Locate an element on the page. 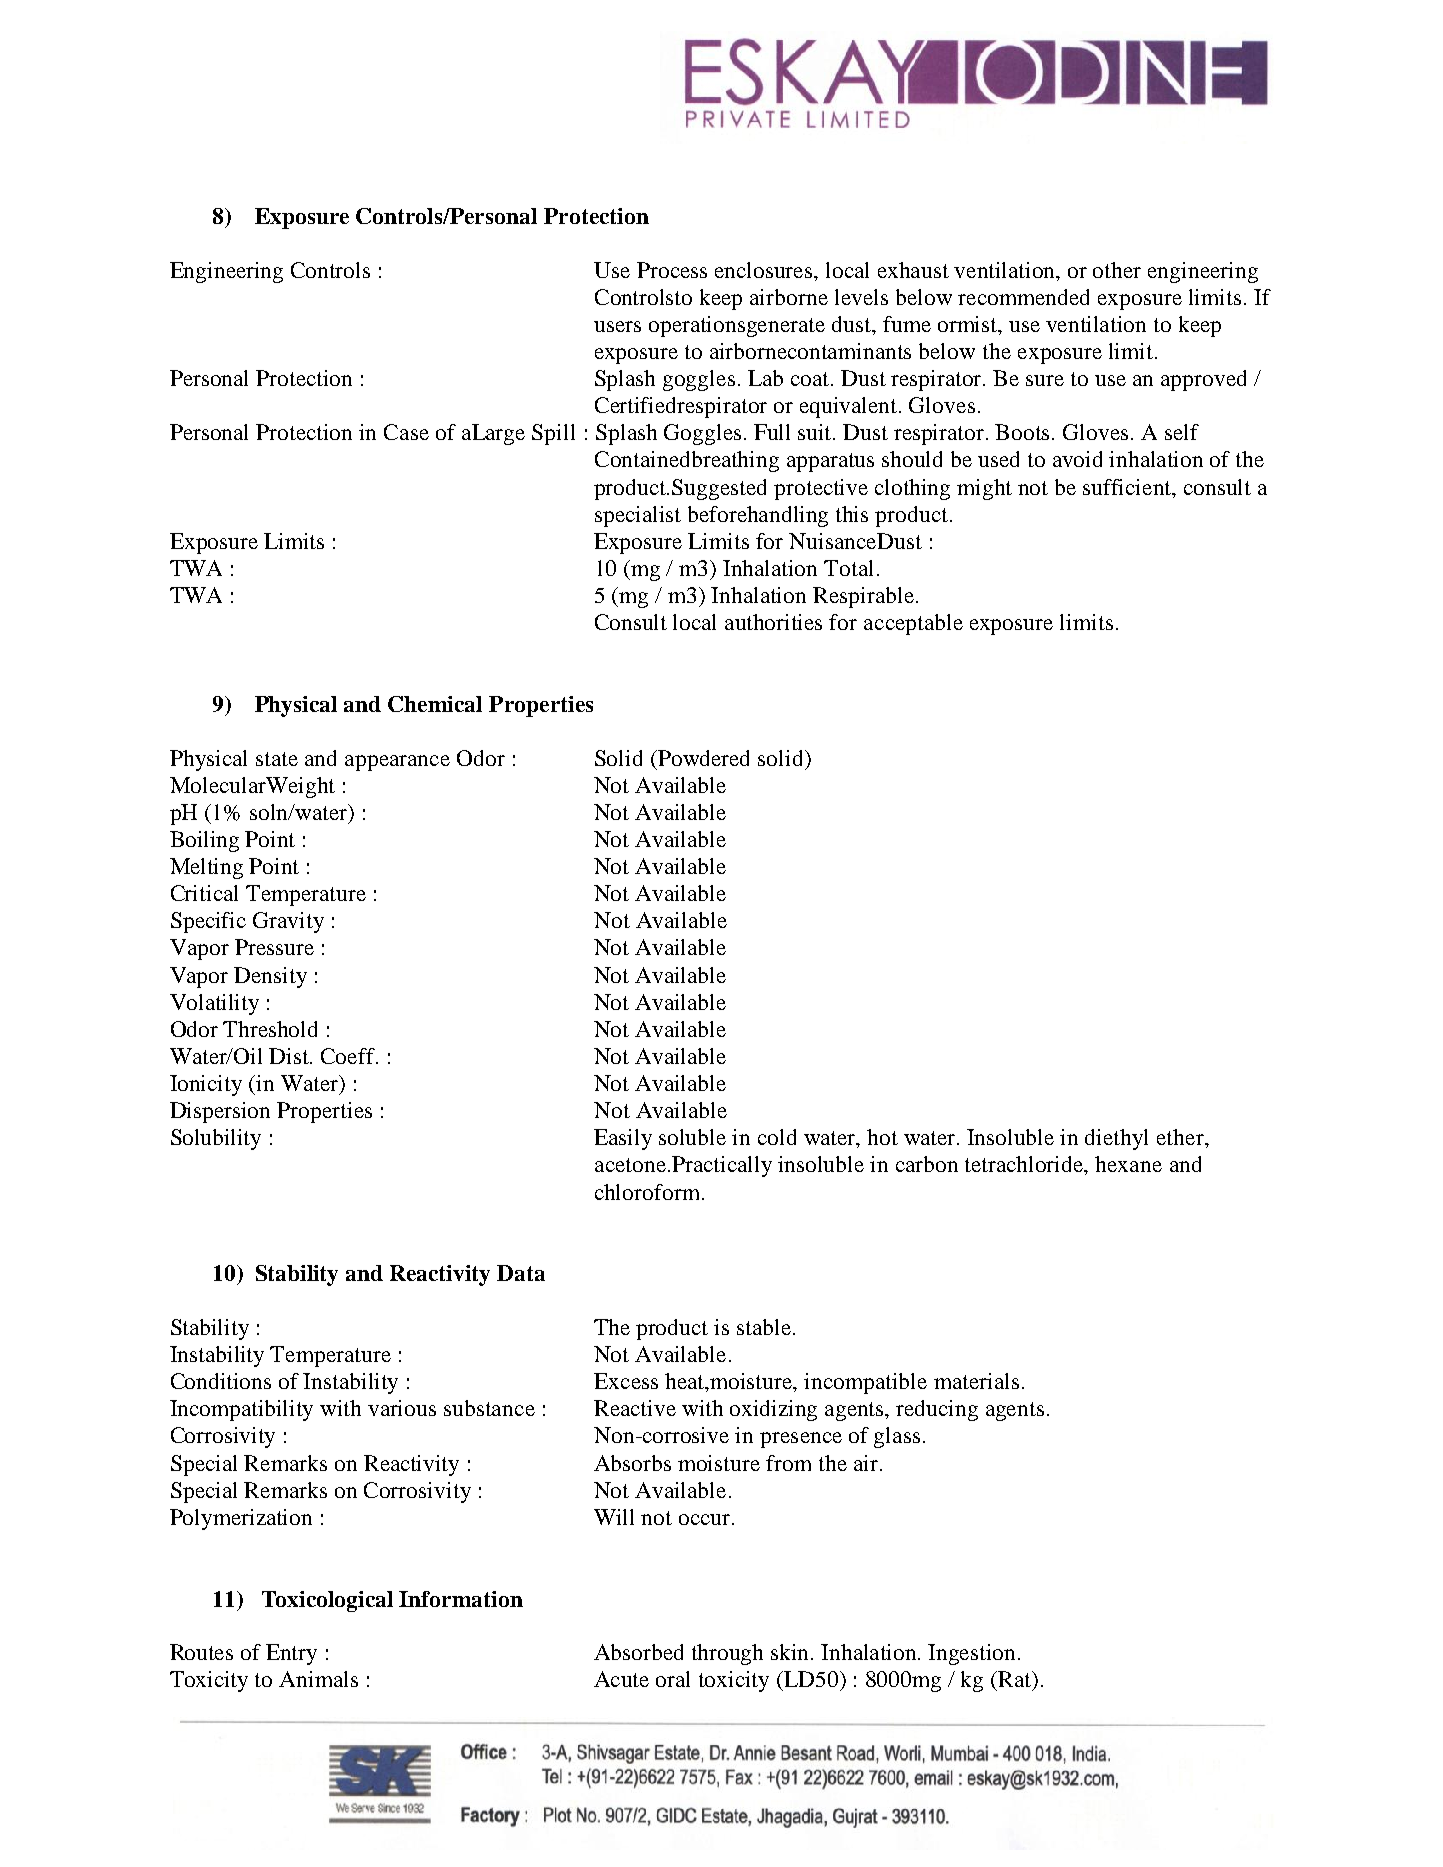 The height and width of the page is (1867, 1443). acceptable is located at coordinates (913, 624).
